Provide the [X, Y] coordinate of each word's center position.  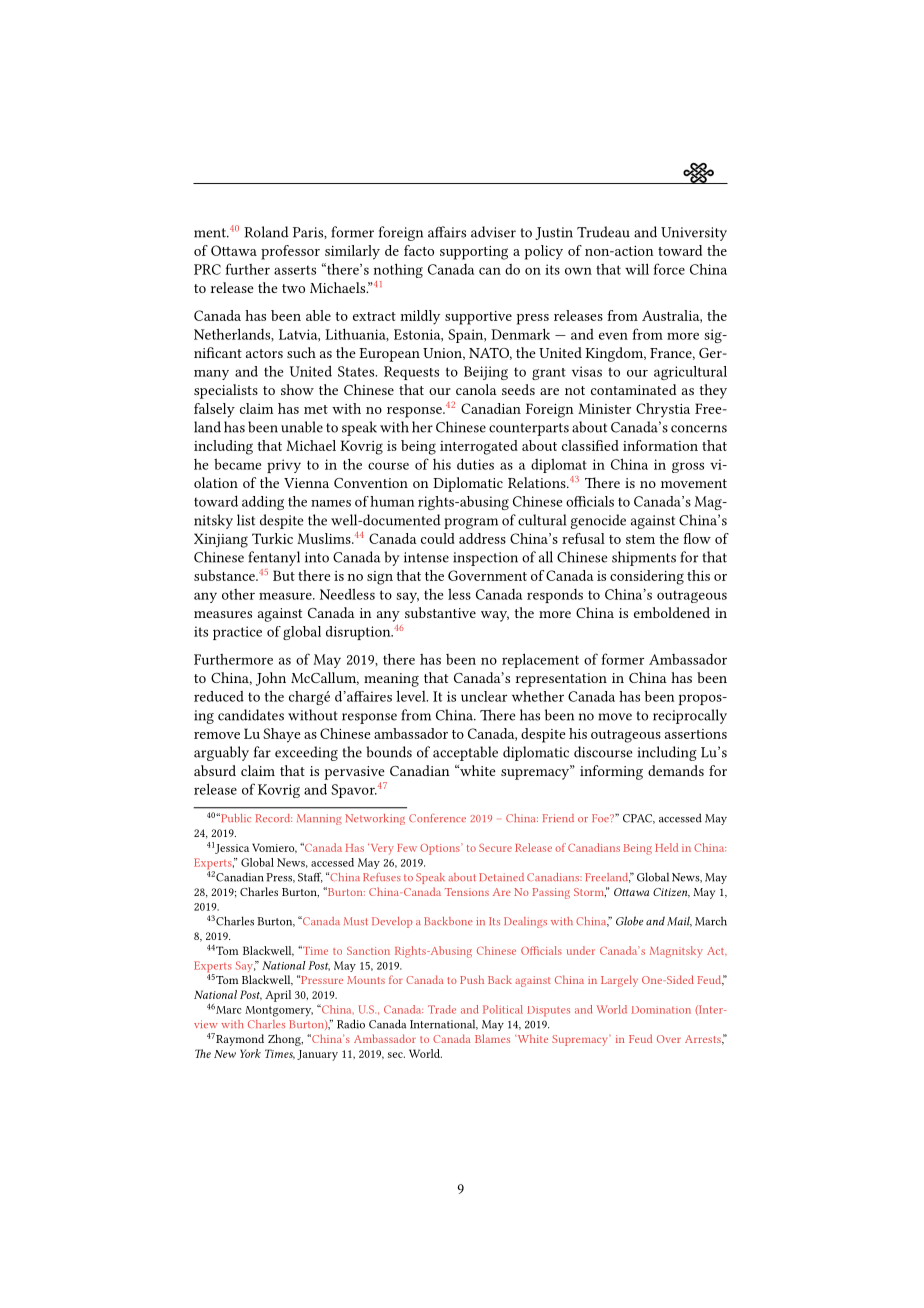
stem [640, 539]
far [262, 752]
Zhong [285, 1040]
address [482, 538]
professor [290, 252]
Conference [437, 818]
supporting [474, 253]
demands [676, 770]
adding [263, 503]
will [637, 269]
